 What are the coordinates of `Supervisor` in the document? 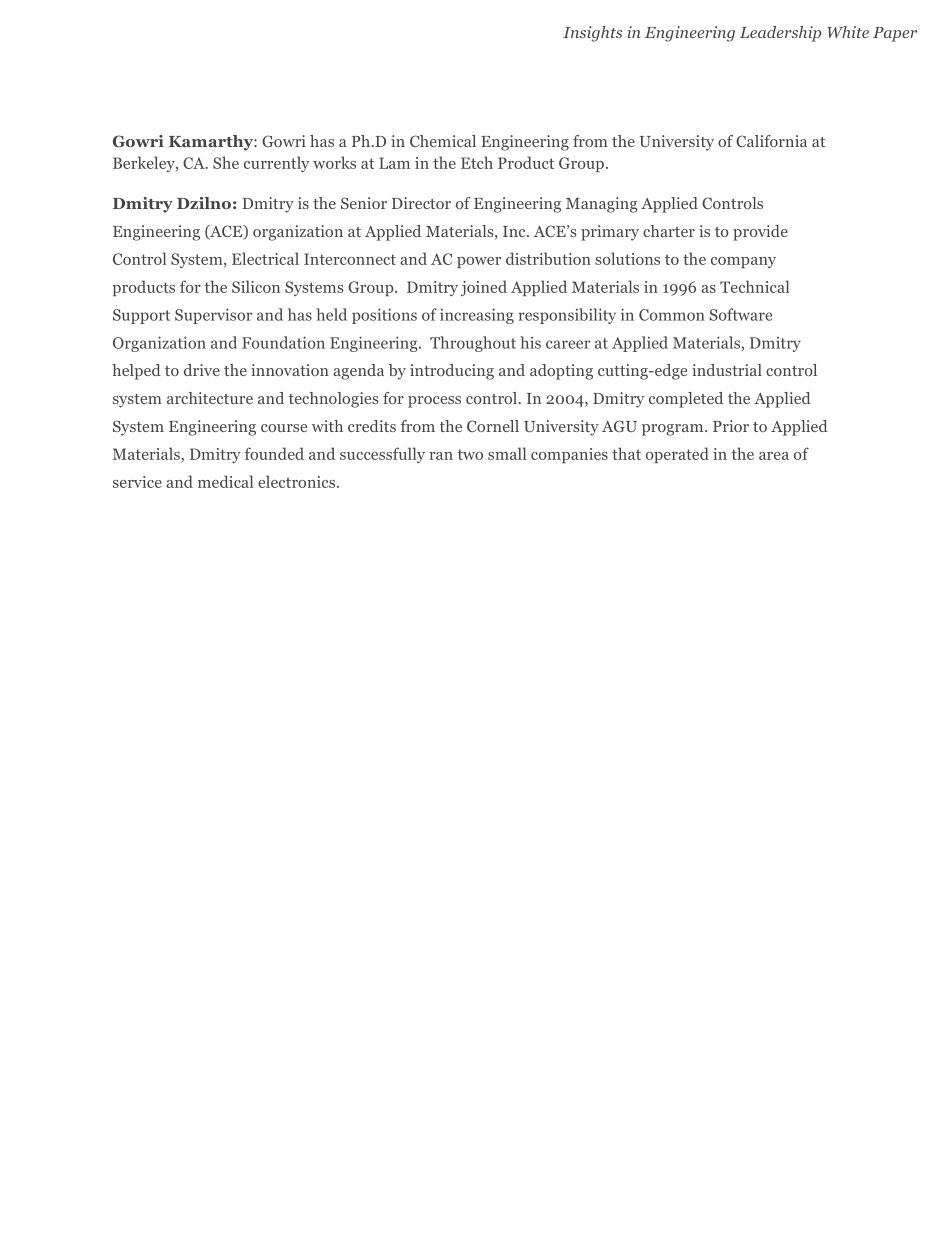 It's located at (213, 316).
